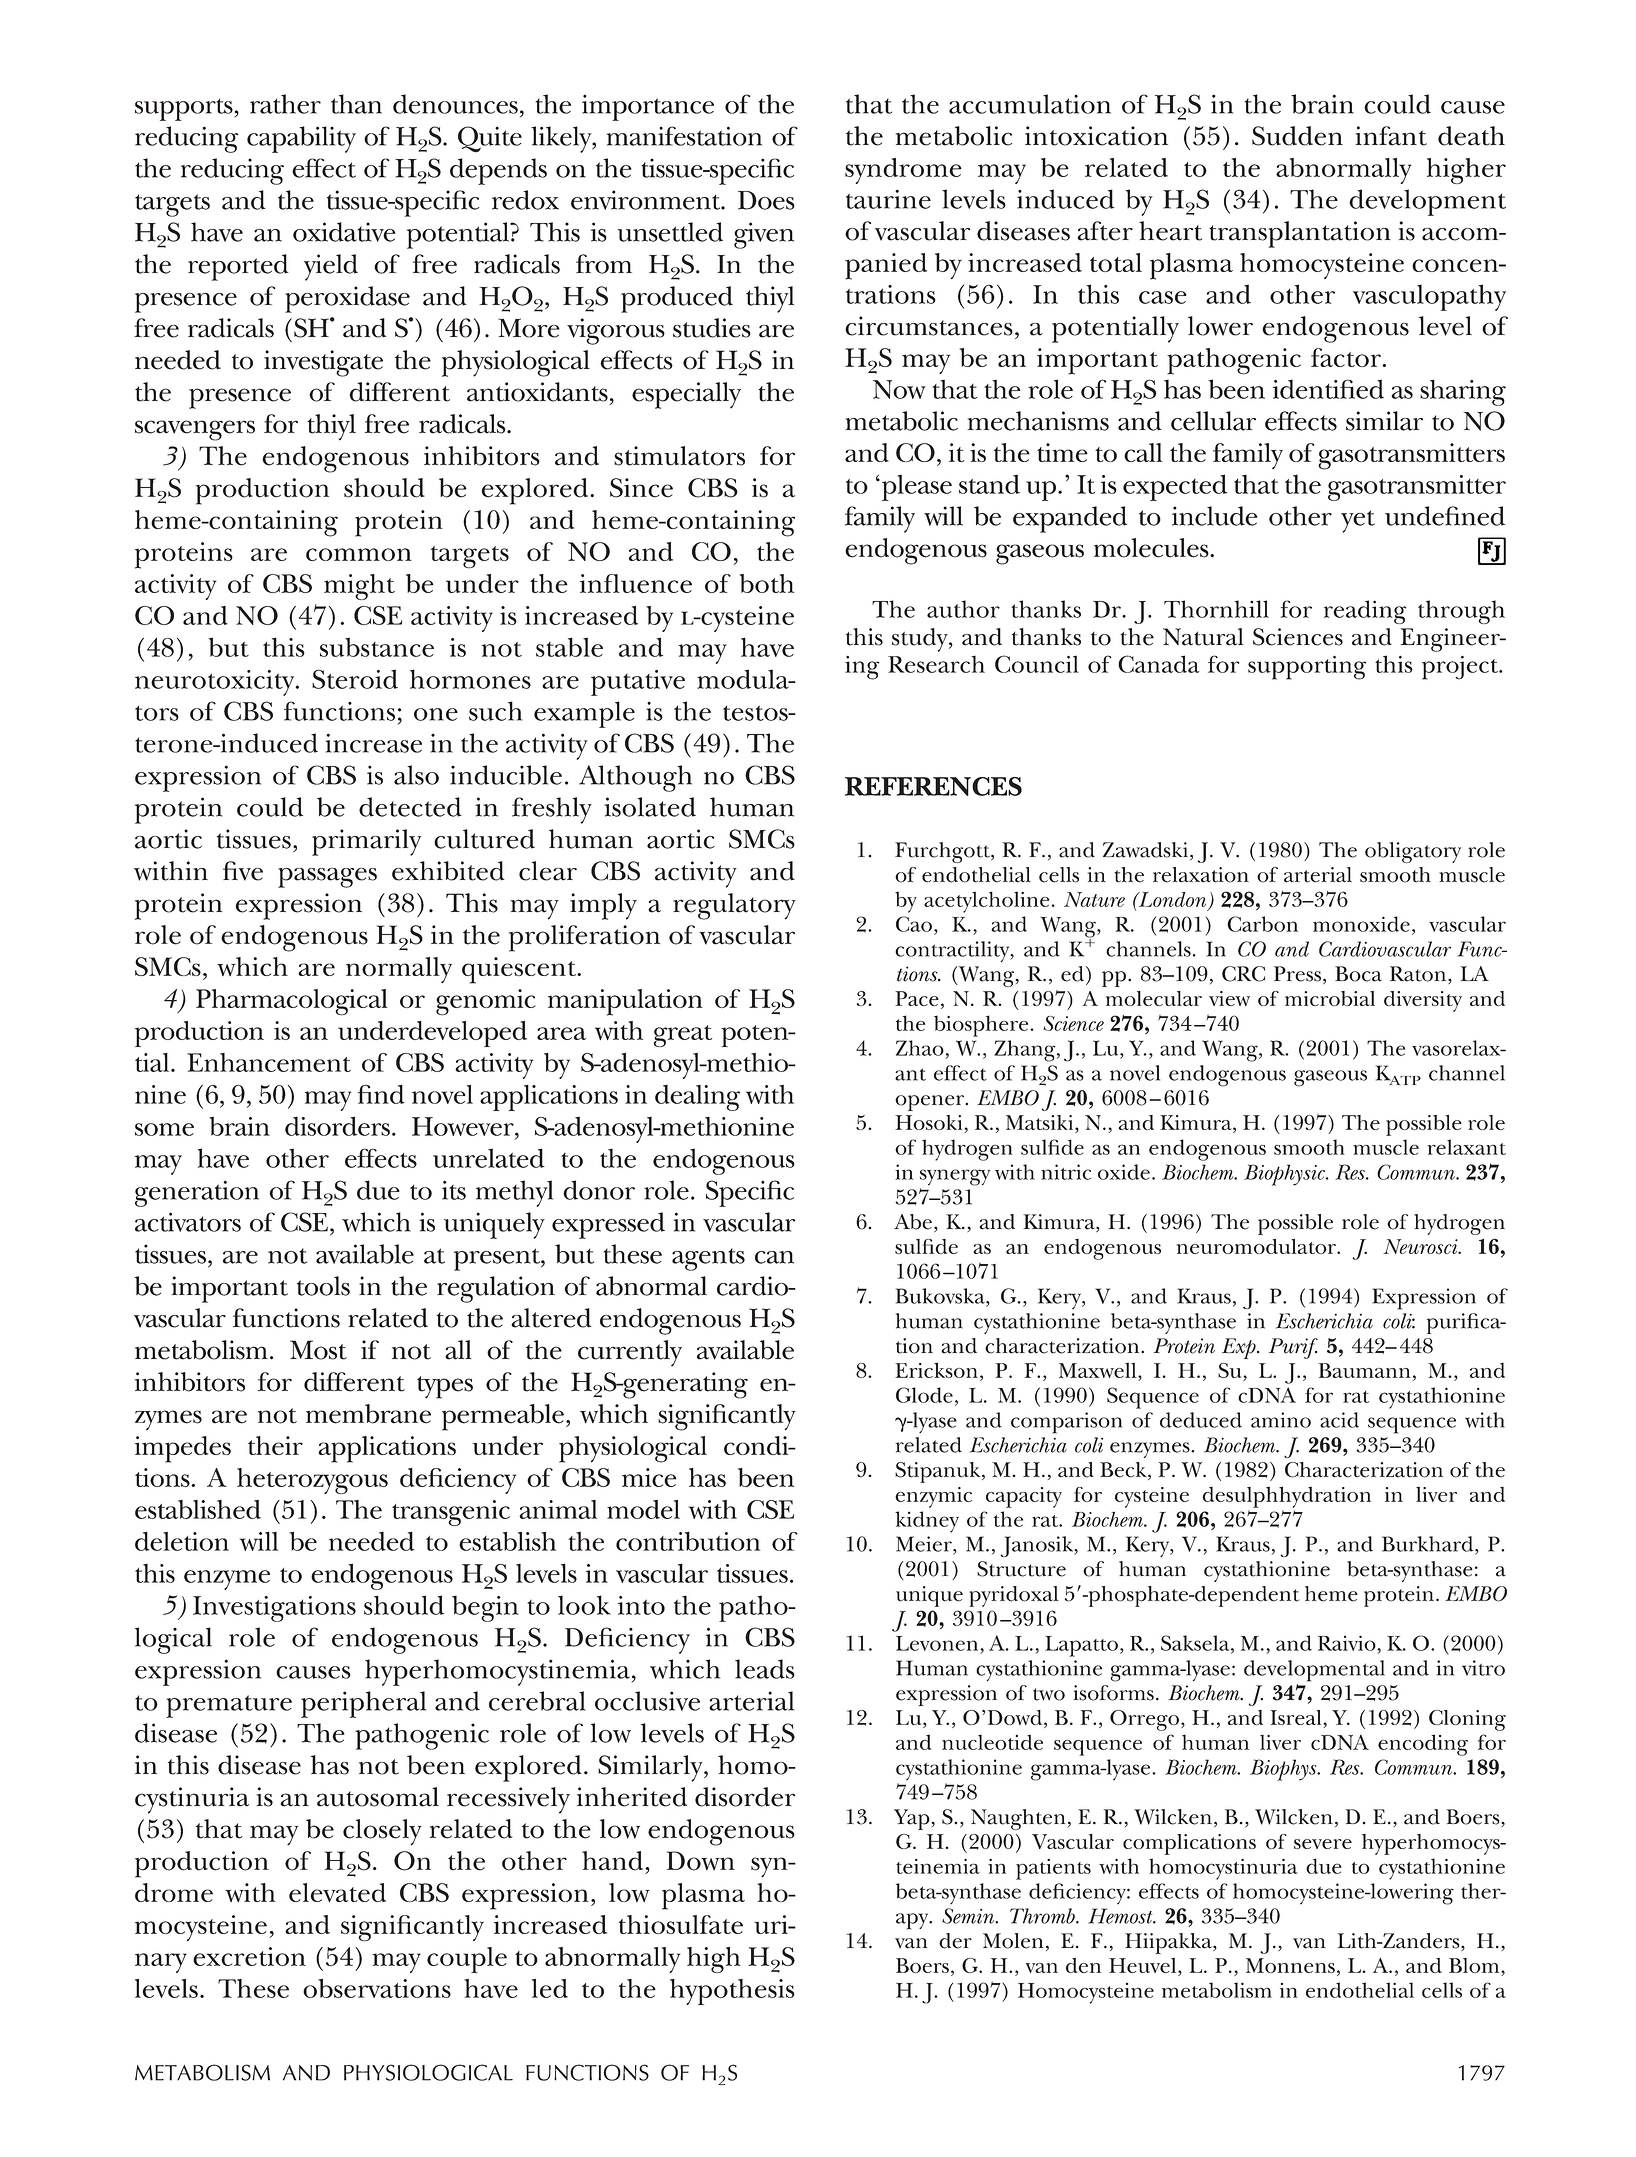 This screenshot has width=1636, height=2157. I want to click on Does, so click(766, 200).
